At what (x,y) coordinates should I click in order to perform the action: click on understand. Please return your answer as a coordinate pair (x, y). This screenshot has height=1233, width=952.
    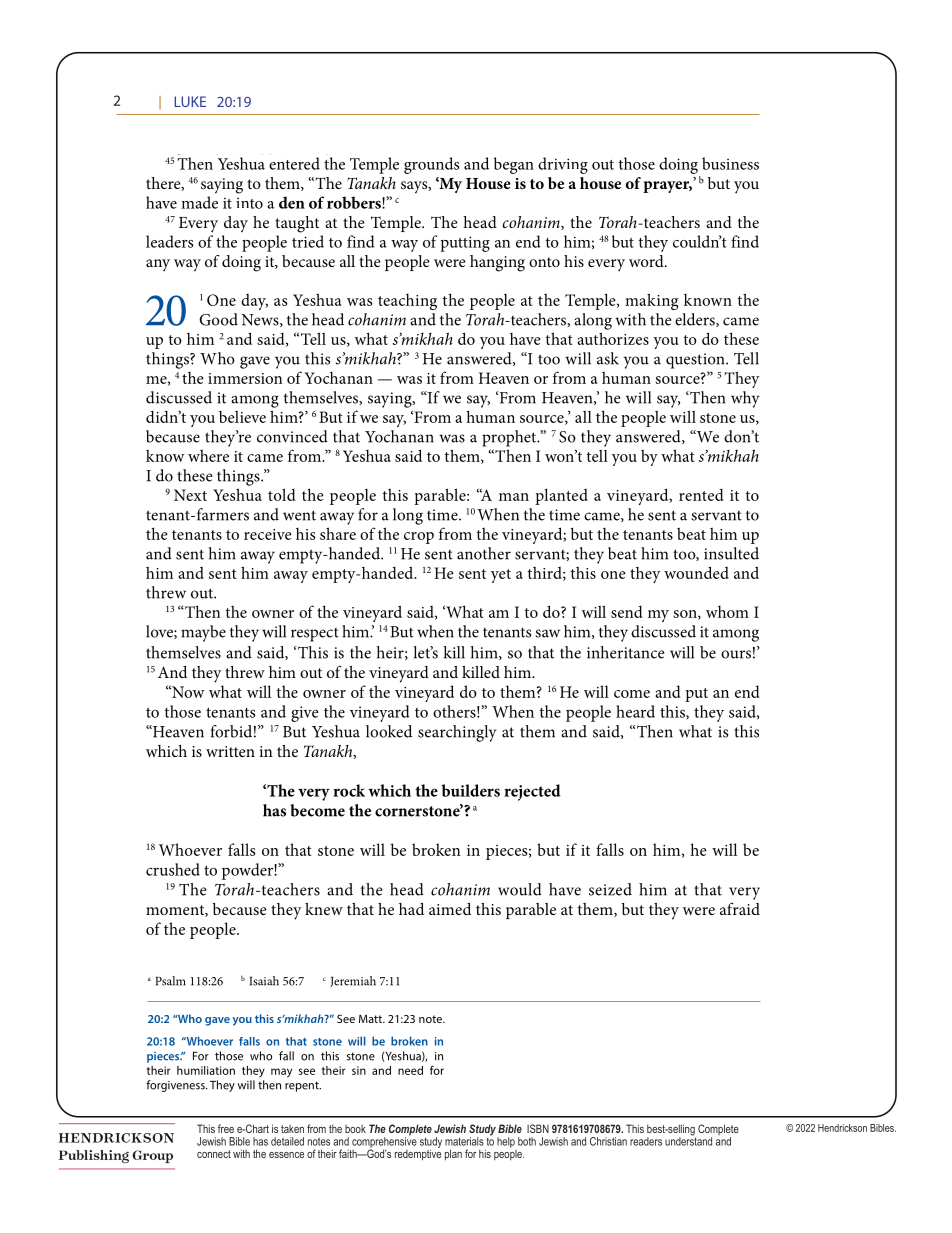
    Looking at the image, I should click on (688, 1140).
